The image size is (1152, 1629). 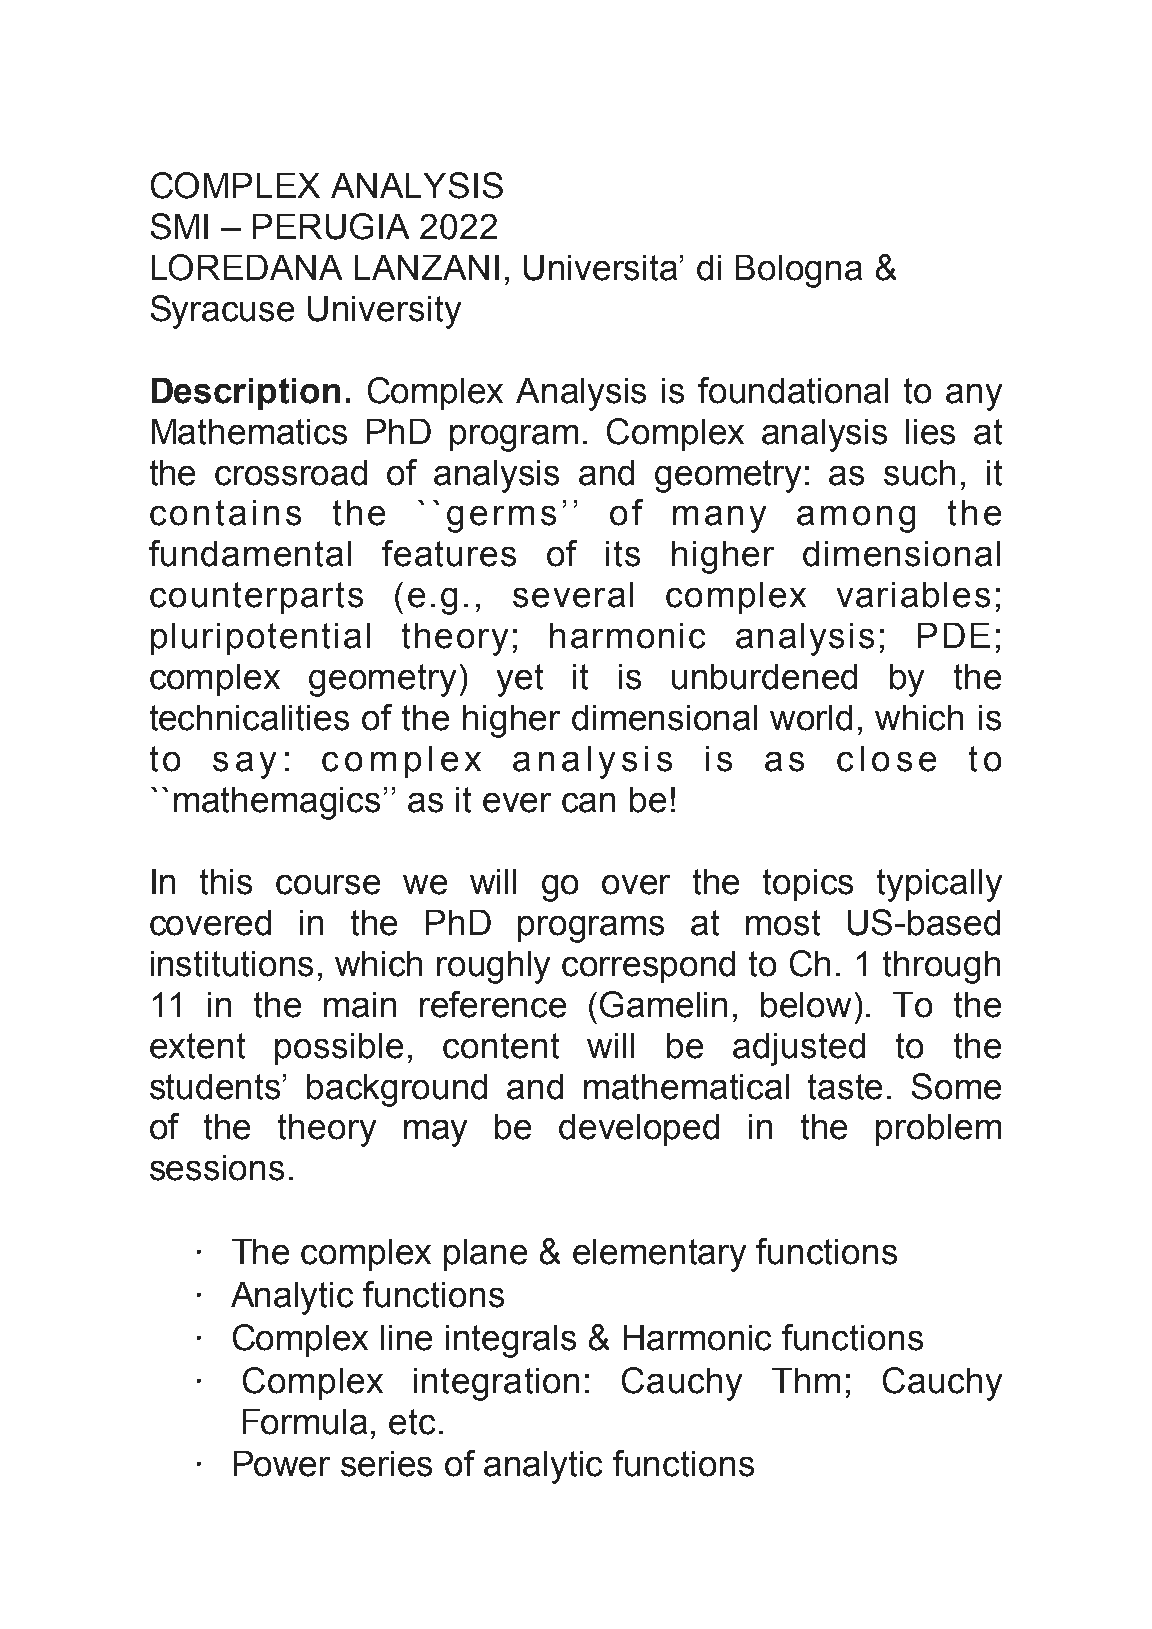 What do you see at coordinates (856, 519) in the screenshot?
I see `among` at bounding box center [856, 519].
